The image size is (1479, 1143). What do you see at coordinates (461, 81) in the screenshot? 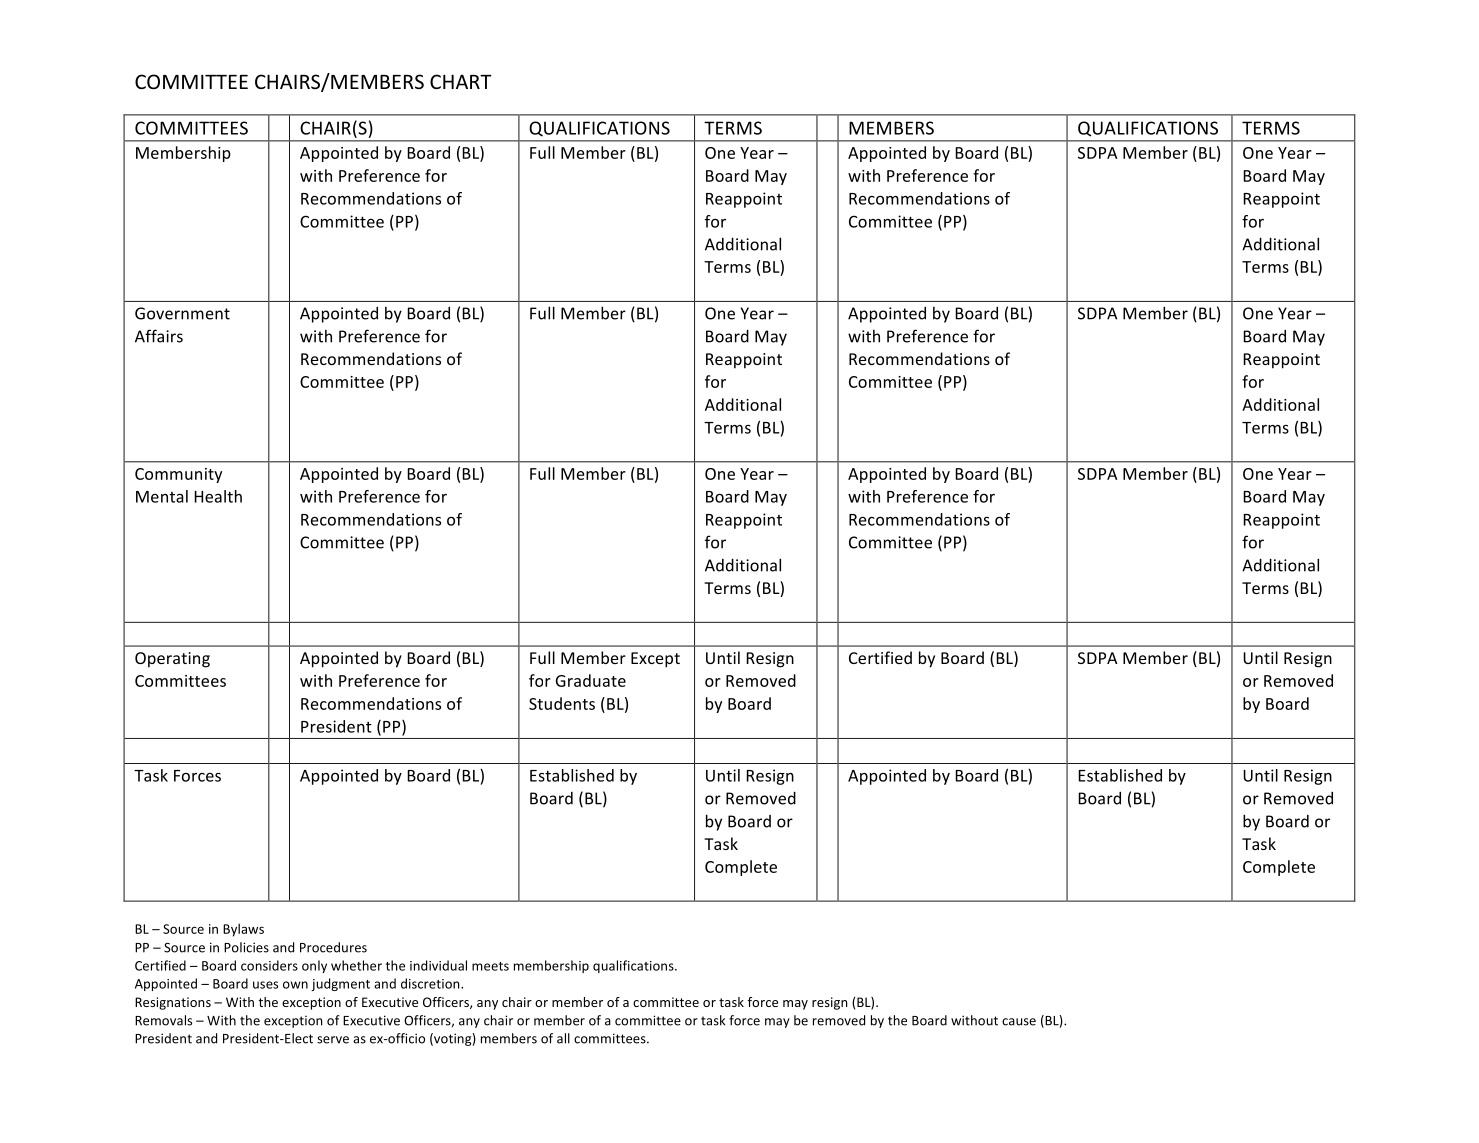
I see `CHART` at bounding box center [461, 81].
